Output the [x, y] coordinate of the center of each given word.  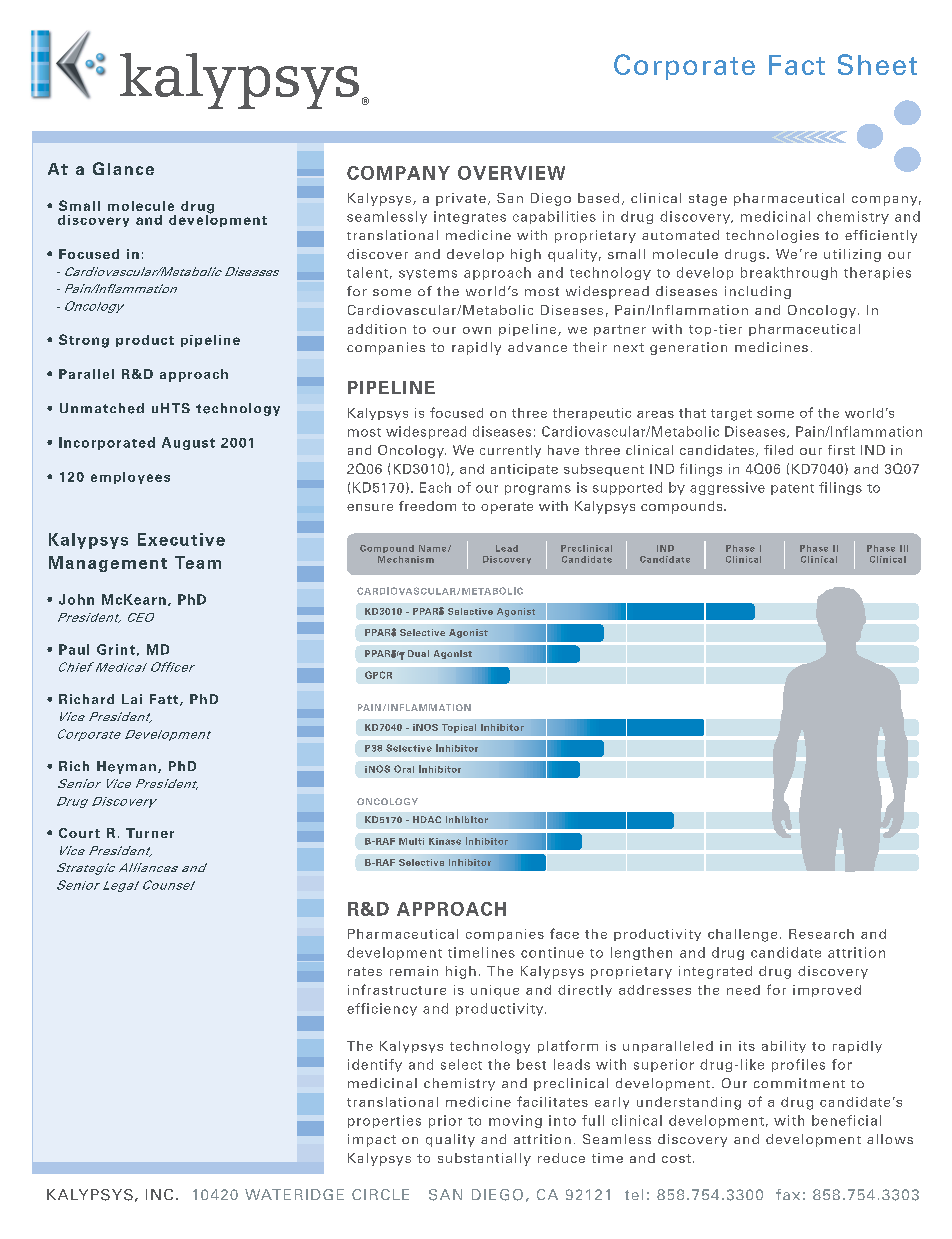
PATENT [792, 489]
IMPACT [372, 1140]
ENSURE [370, 507]
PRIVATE [461, 199]
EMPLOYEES [130, 478]
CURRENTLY [510, 451]
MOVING [515, 1121]
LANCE [131, 169]
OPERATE [507, 508]
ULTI [416, 841]
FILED [778, 450]
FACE [564, 933]
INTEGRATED [715, 972]
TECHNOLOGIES [772, 236]
